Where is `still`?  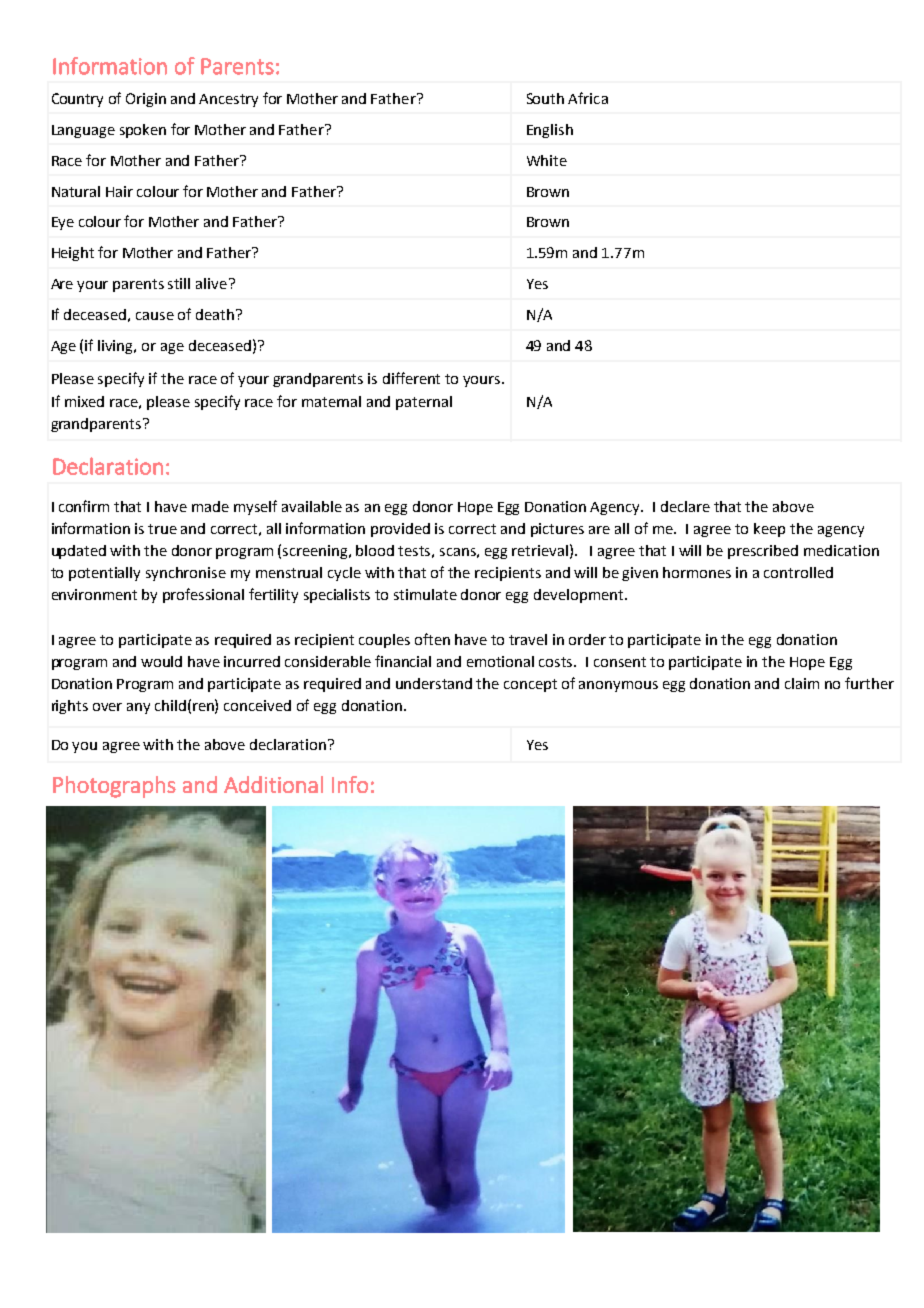
still is located at coordinates (179, 283).
